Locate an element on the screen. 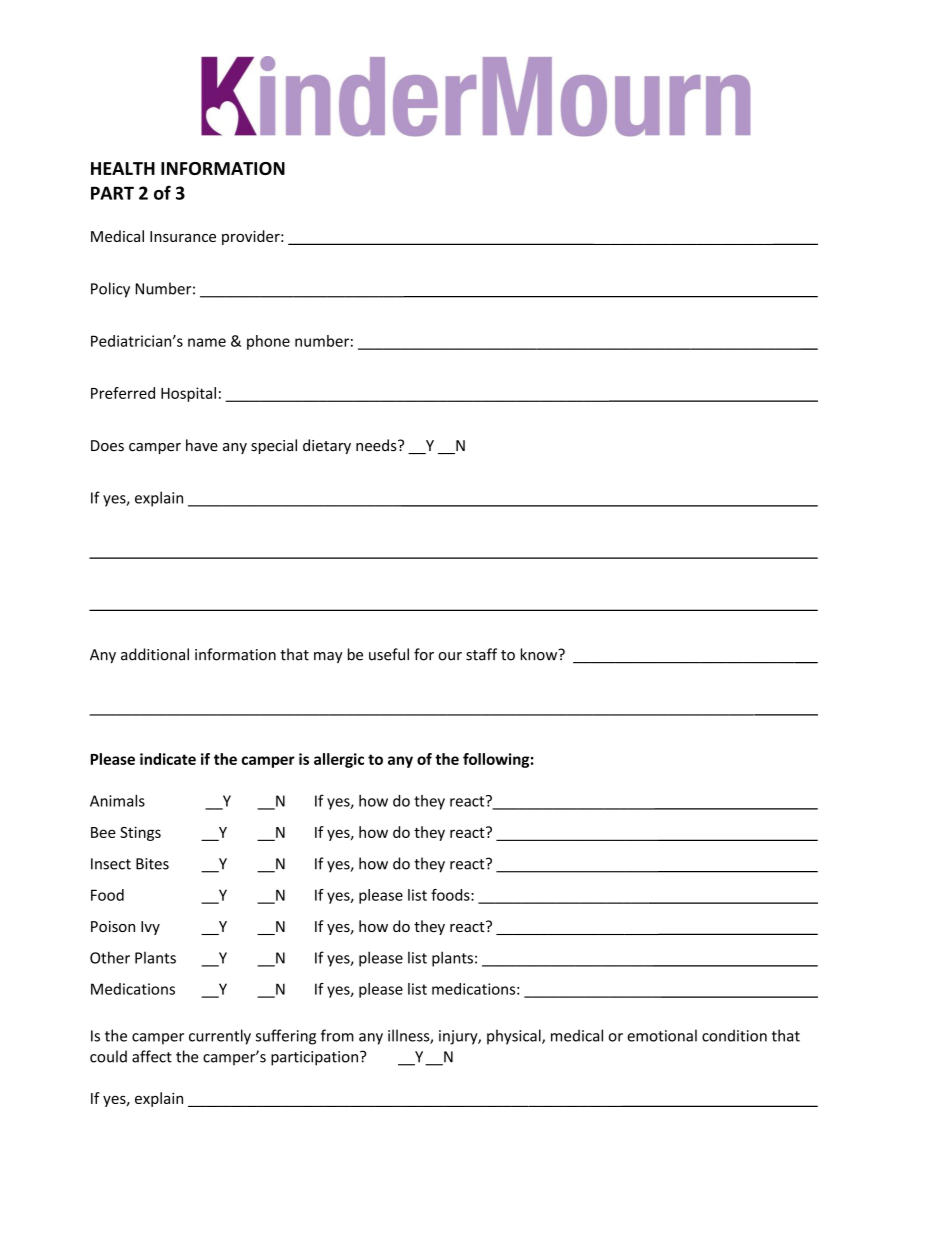 The image size is (952, 1233). phone is located at coordinates (268, 342).
